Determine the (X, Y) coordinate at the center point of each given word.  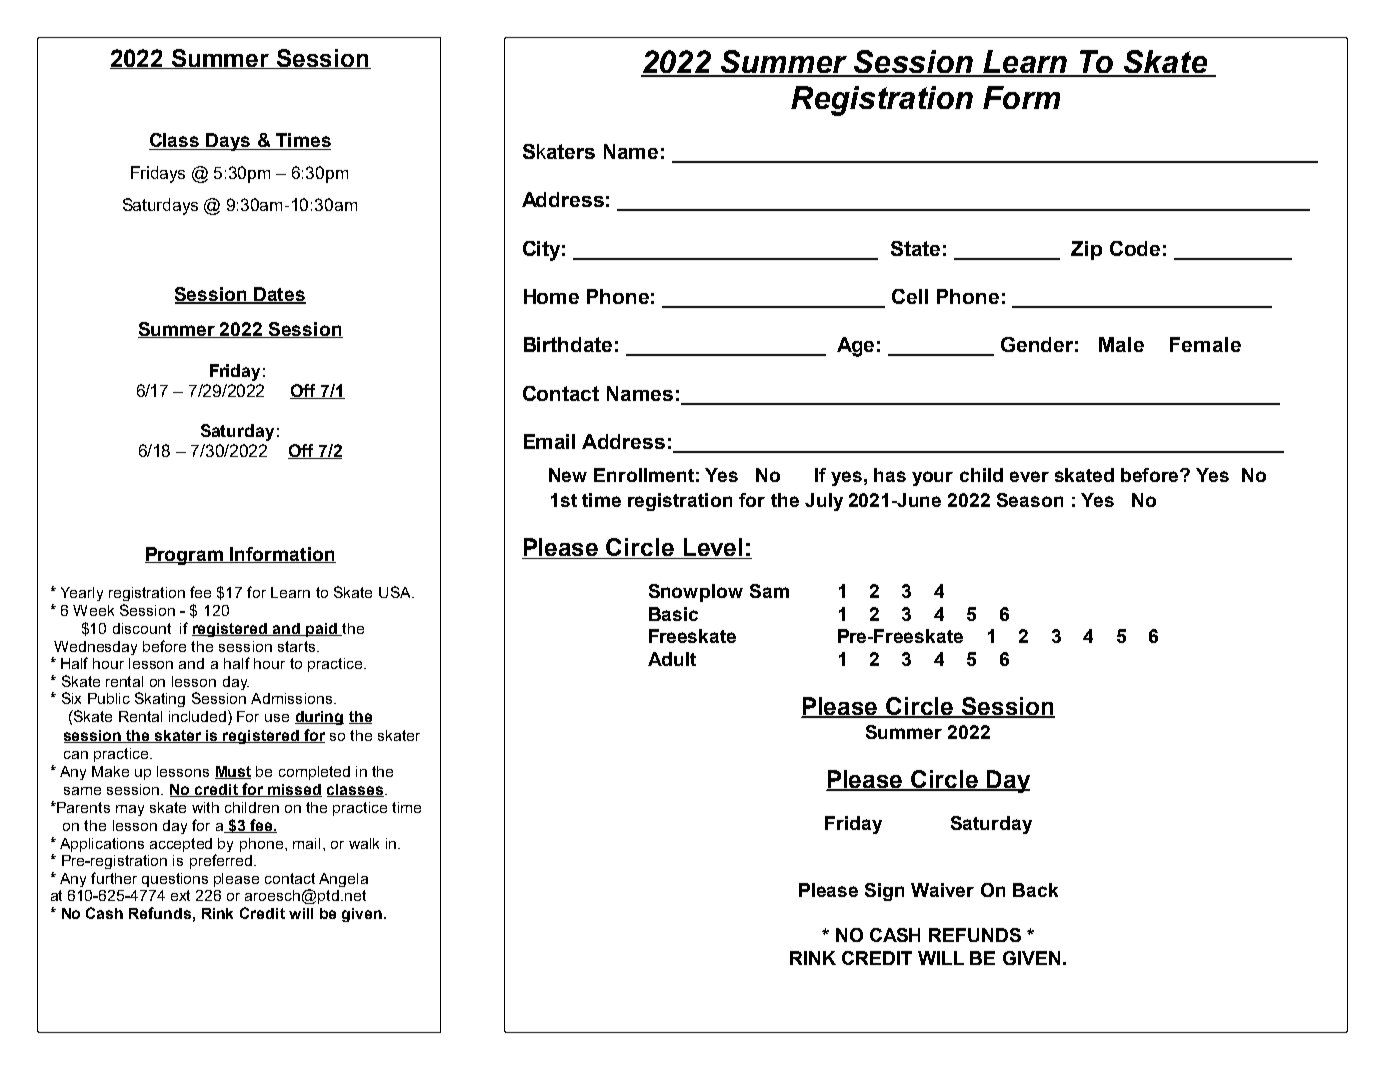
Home (551, 296)
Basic (673, 614)
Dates (279, 295)
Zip (1086, 250)
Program (185, 556)
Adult (672, 659)
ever (1029, 476)
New (568, 475)
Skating (160, 699)
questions (175, 880)
